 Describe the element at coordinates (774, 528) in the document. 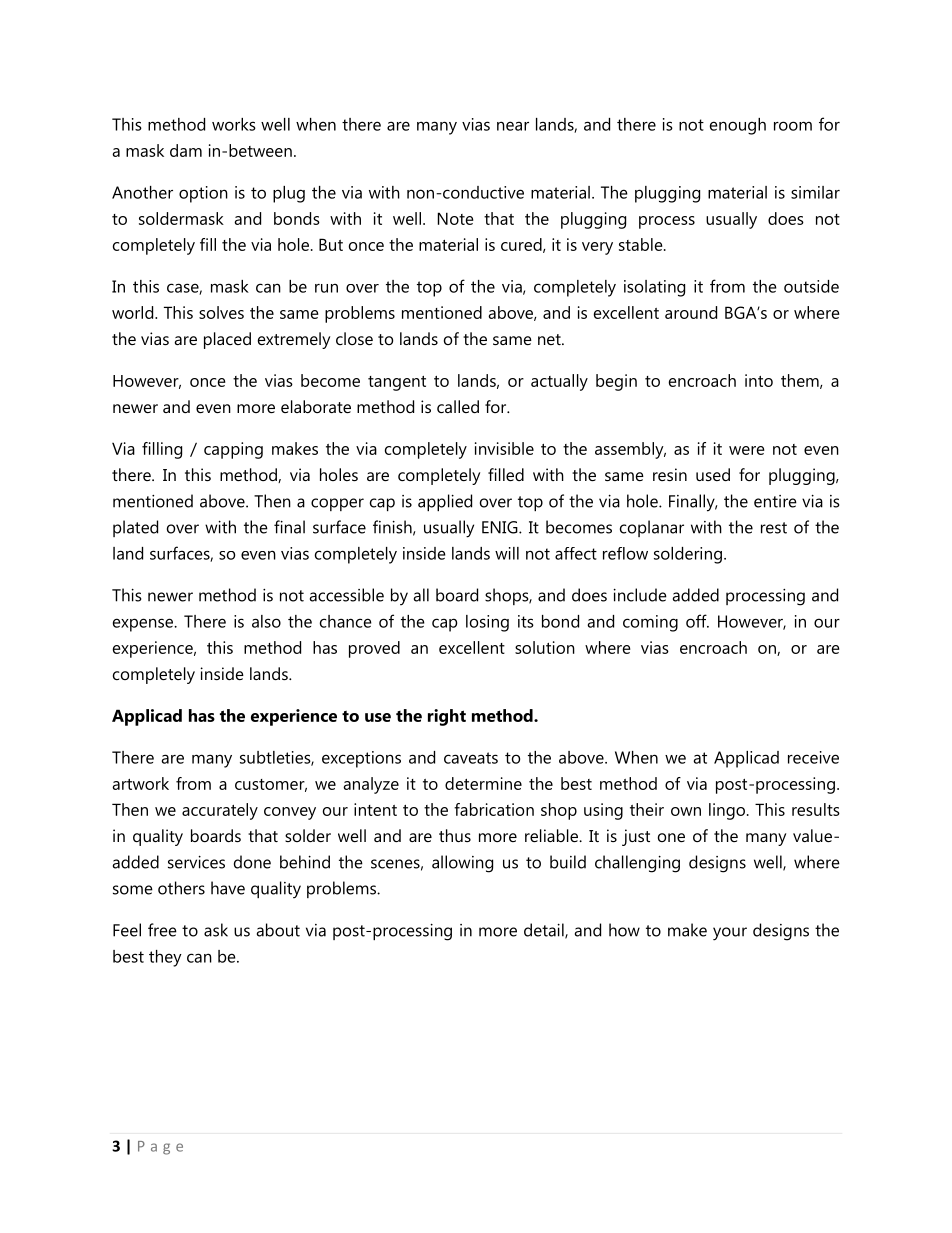

I see `rest` at that location.
